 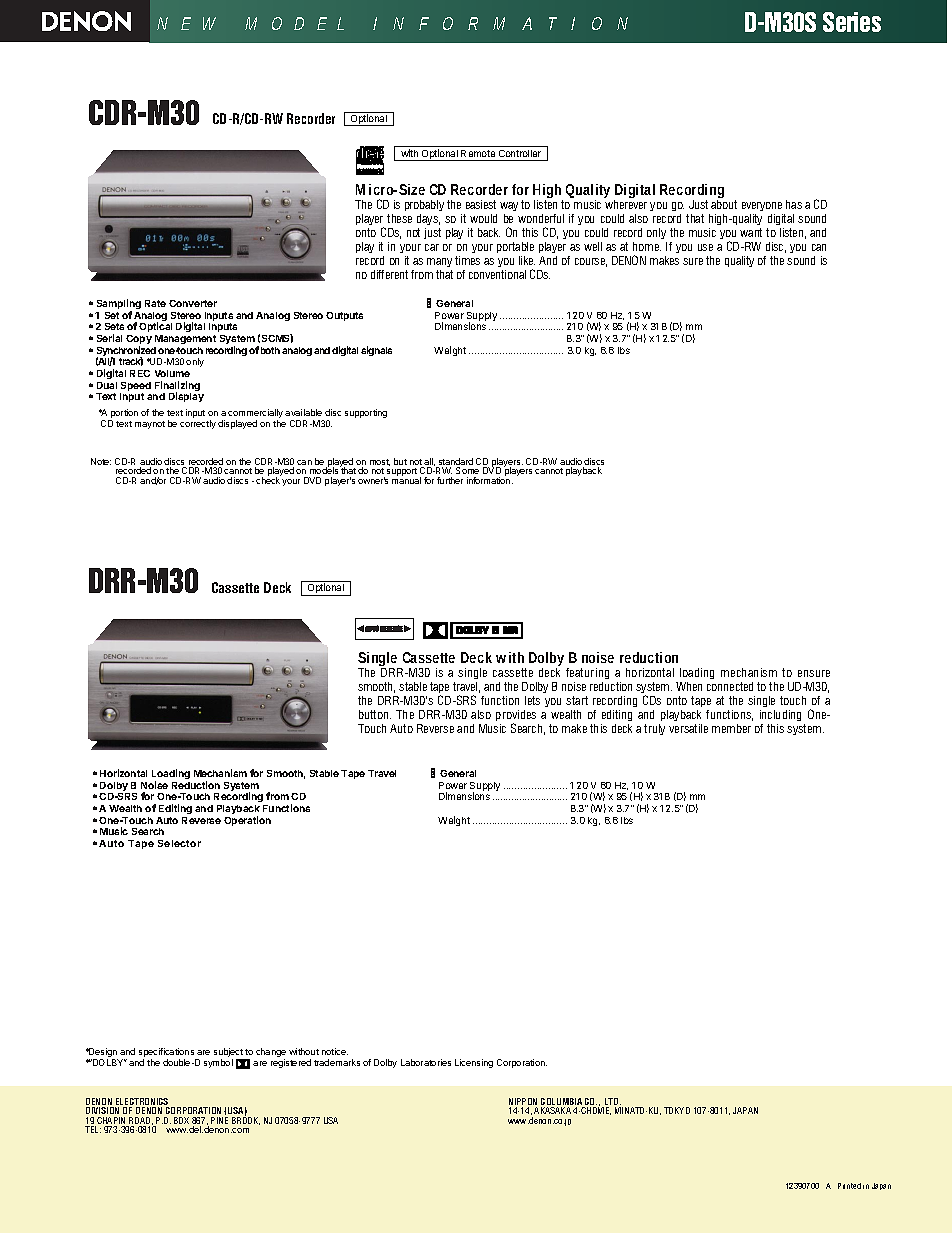 I want to click on these, so click(x=399, y=218).
